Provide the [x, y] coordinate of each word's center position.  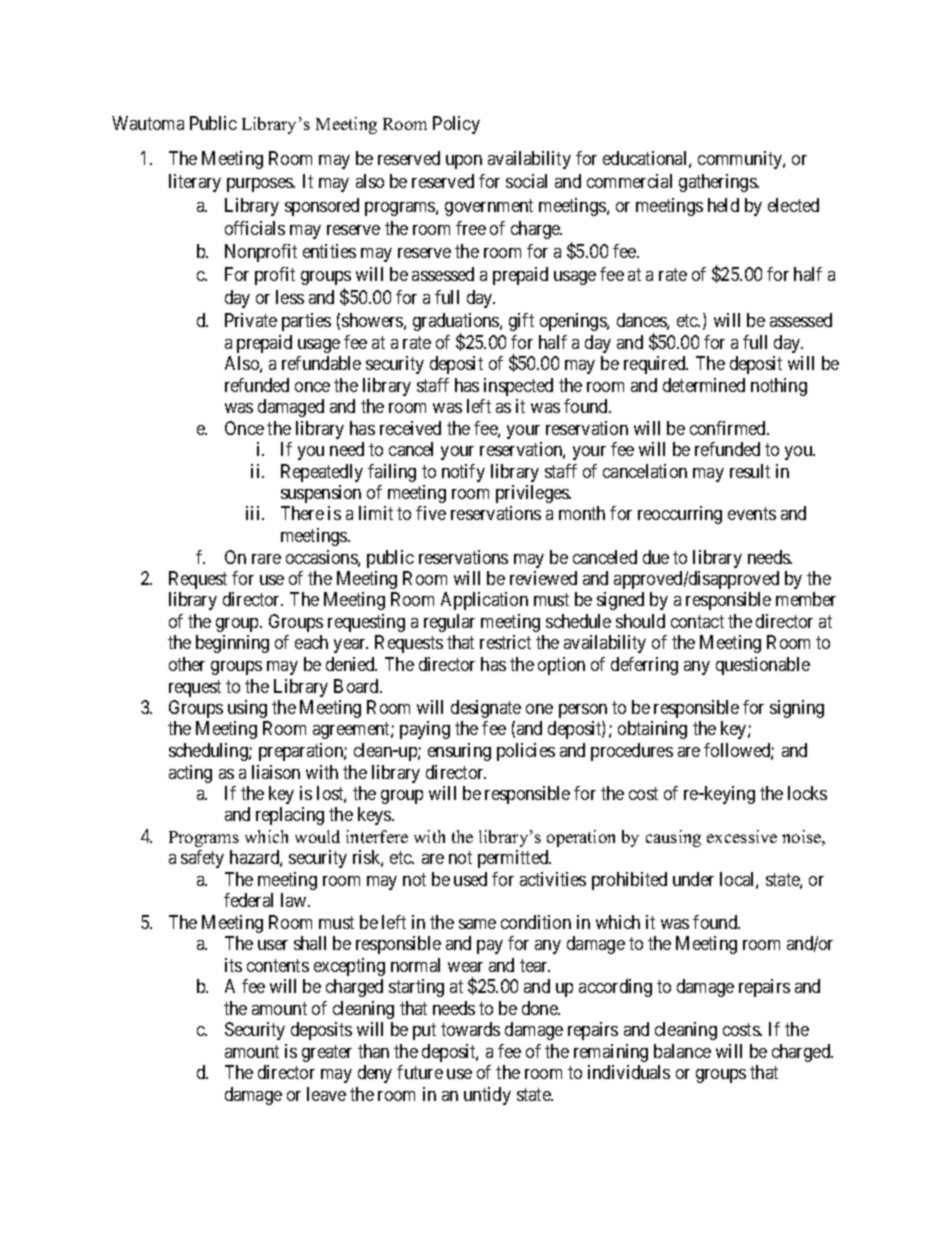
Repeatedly [322, 473]
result [750, 471]
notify [463, 473]
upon [464, 162]
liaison [276, 772]
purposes [260, 185]
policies [526, 752]
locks [807, 793]
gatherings [718, 183]
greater [327, 1053]
